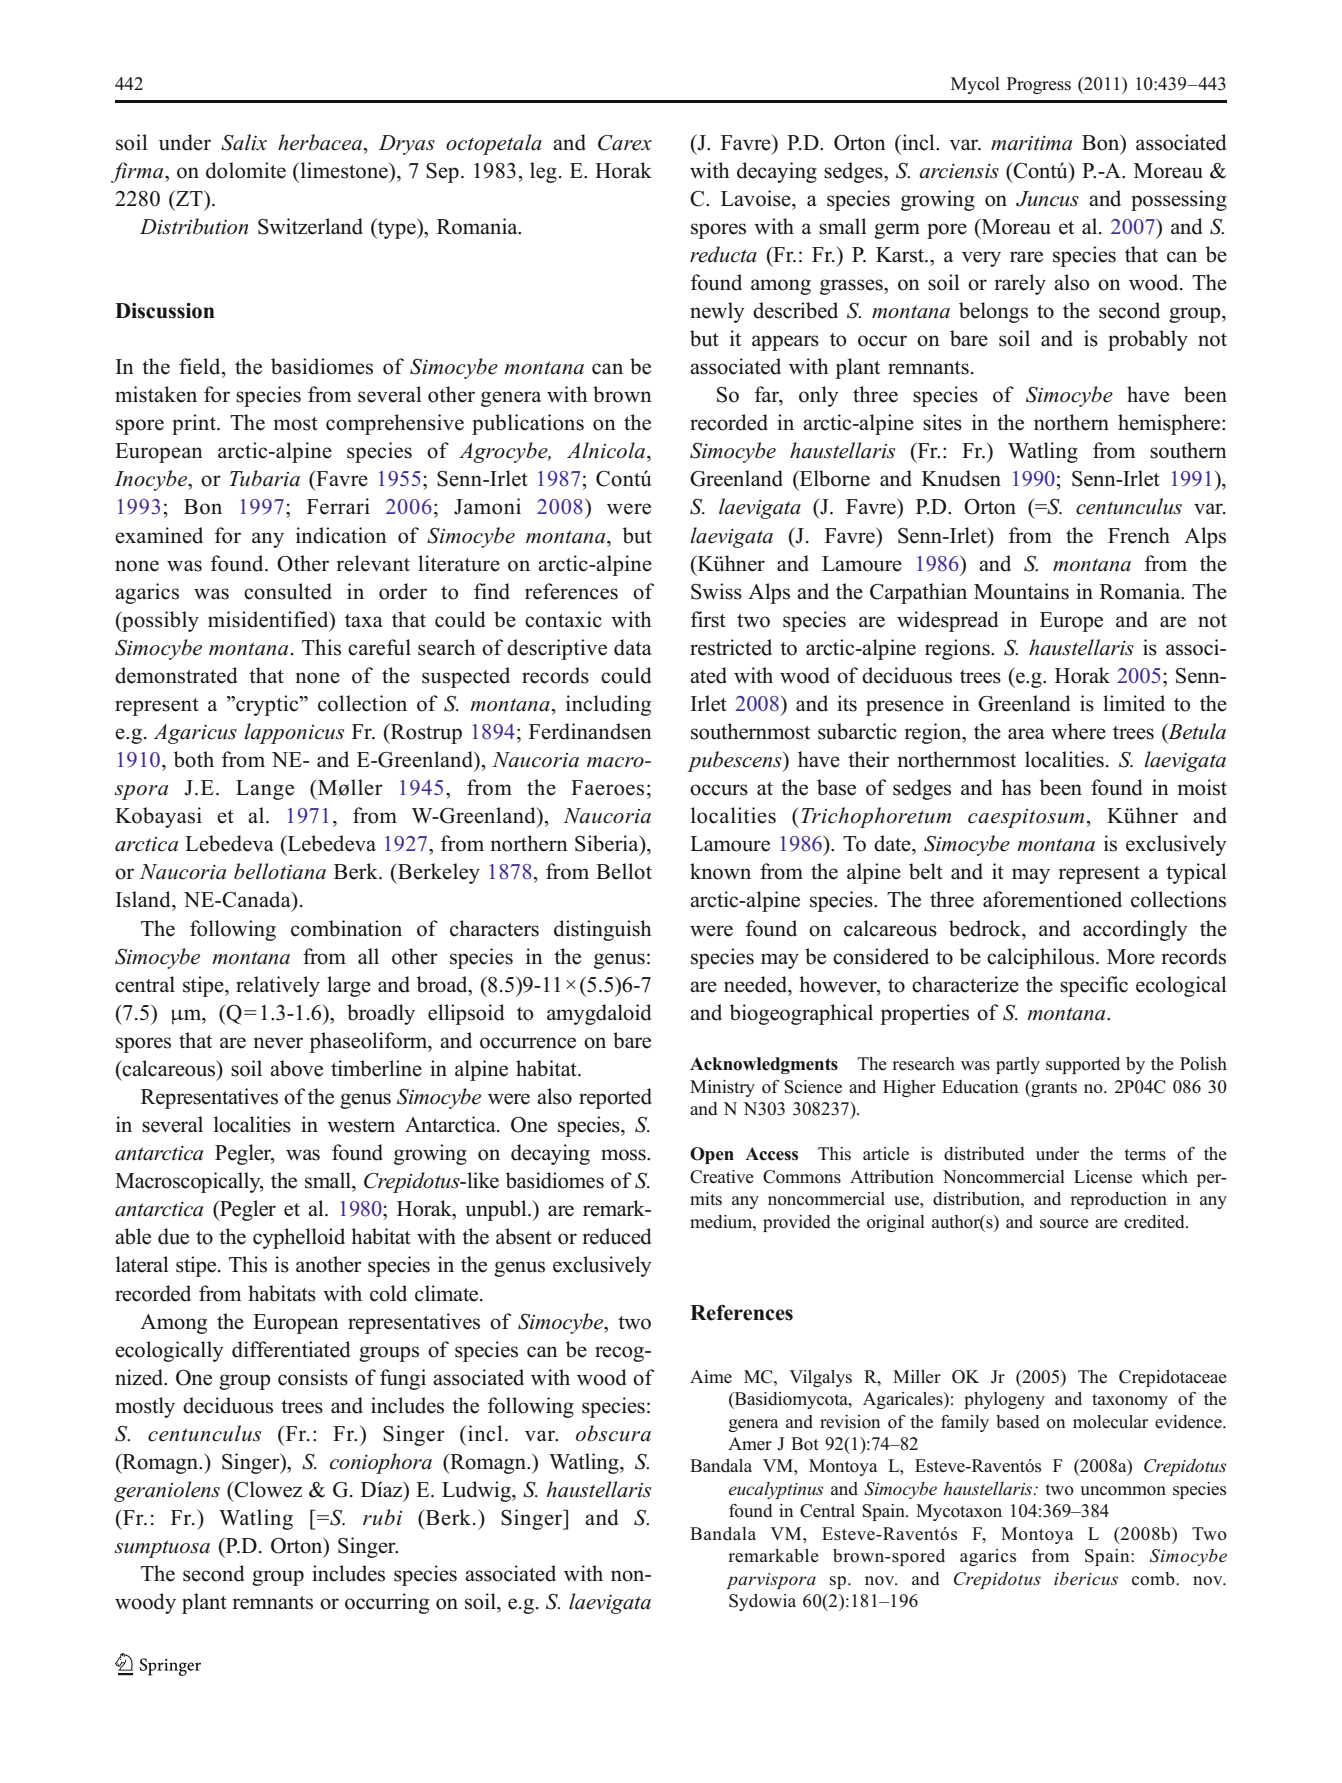  What do you see at coordinates (712, 1155) in the image?
I see `Open` at bounding box center [712, 1155].
